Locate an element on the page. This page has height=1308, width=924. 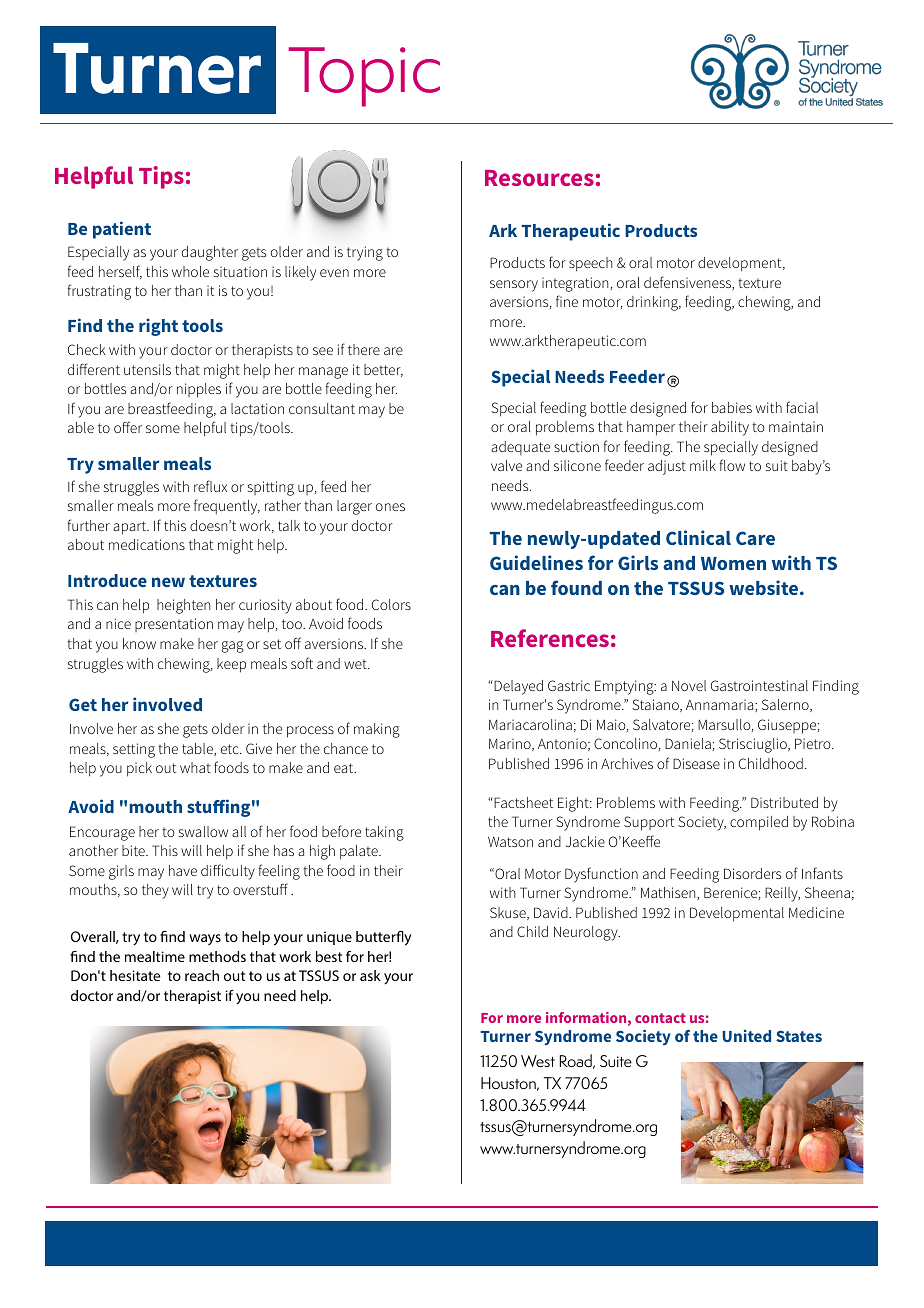
Resources is located at coordinates (539, 178).
